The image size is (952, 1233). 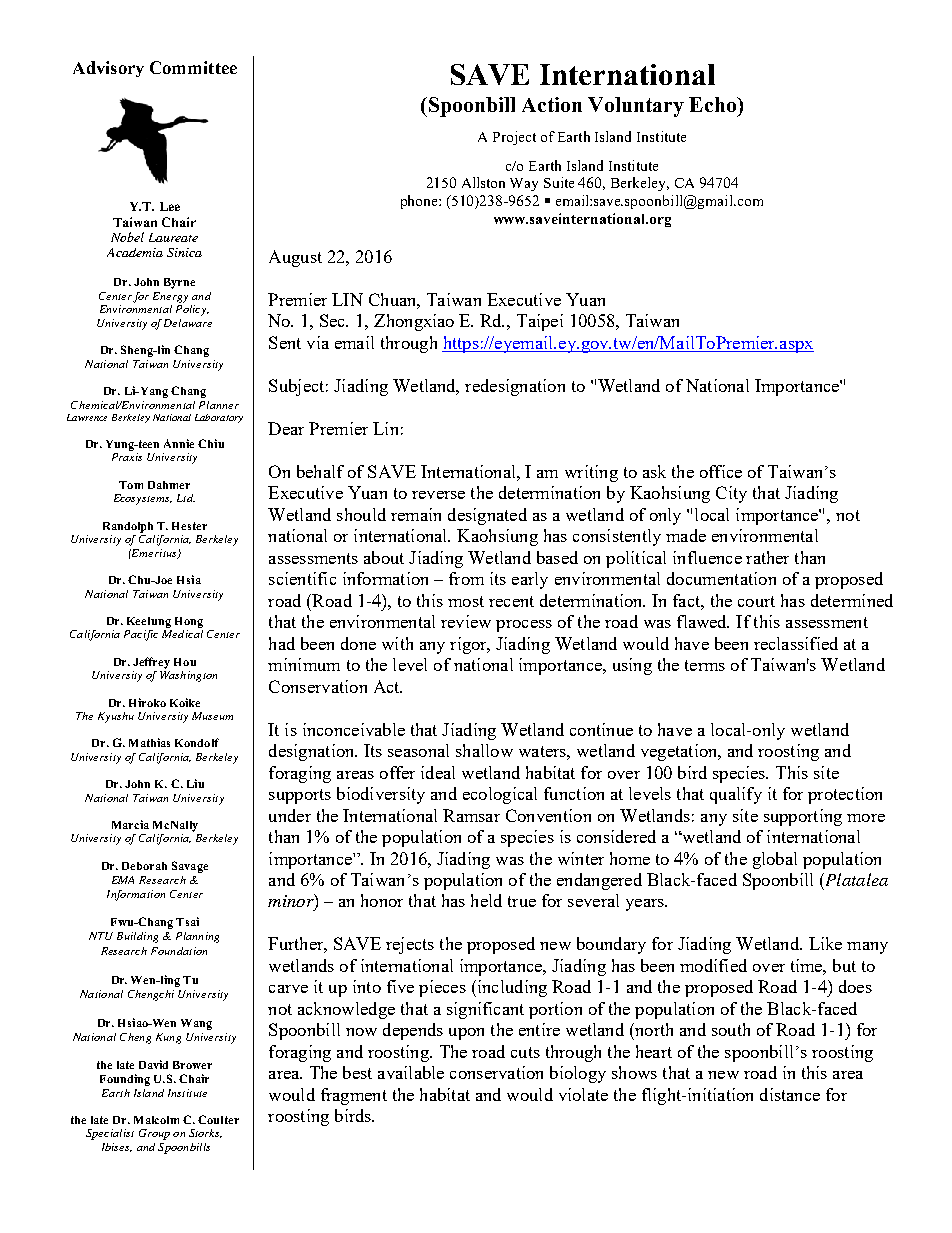 What do you see at coordinates (193, 67) in the page?
I see `Committee` at bounding box center [193, 67].
